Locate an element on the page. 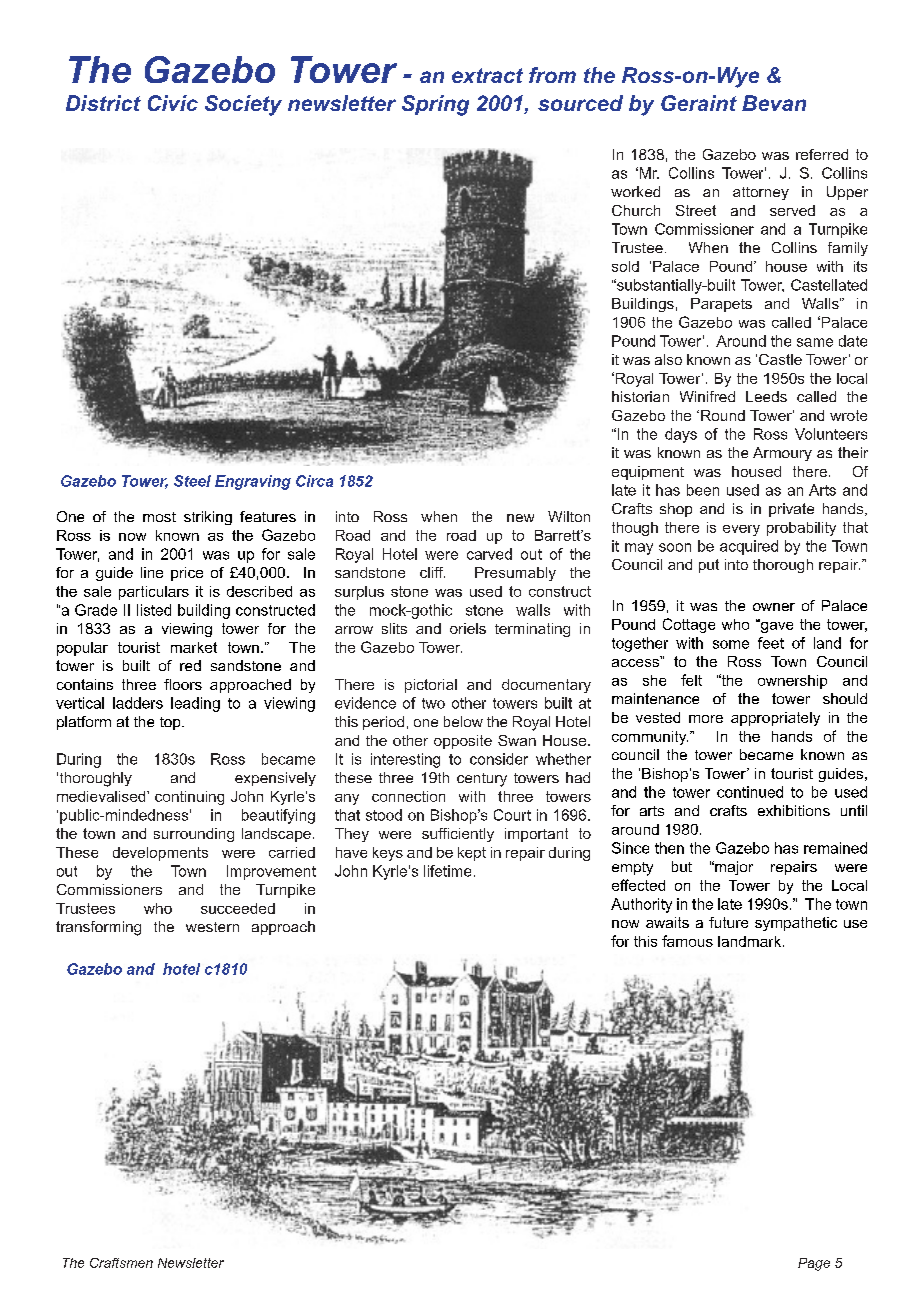 The height and width of the document is (1308, 924). historian is located at coordinates (640, 396).
